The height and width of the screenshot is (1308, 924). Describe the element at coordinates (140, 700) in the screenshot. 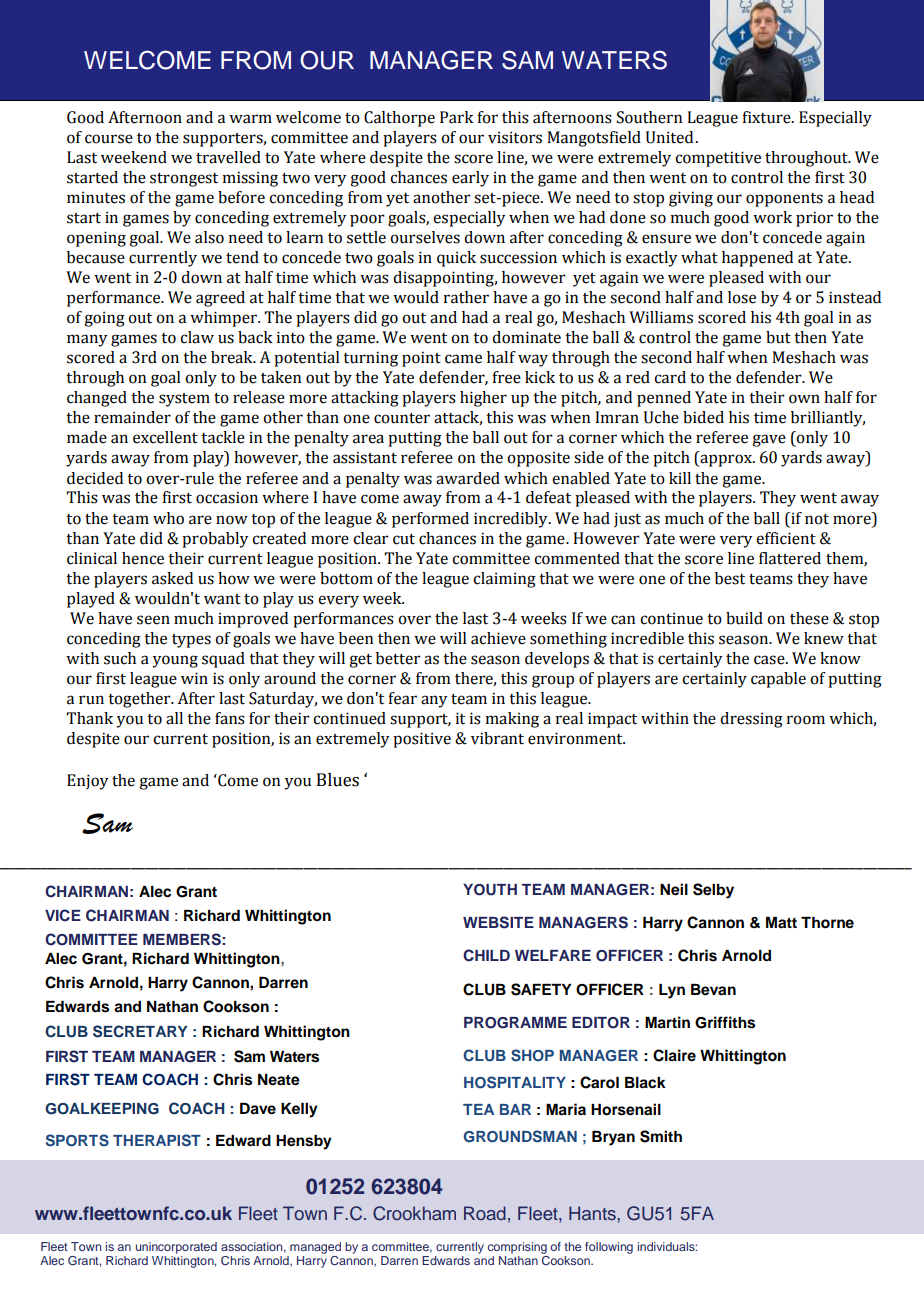

I see `together` at that location.
